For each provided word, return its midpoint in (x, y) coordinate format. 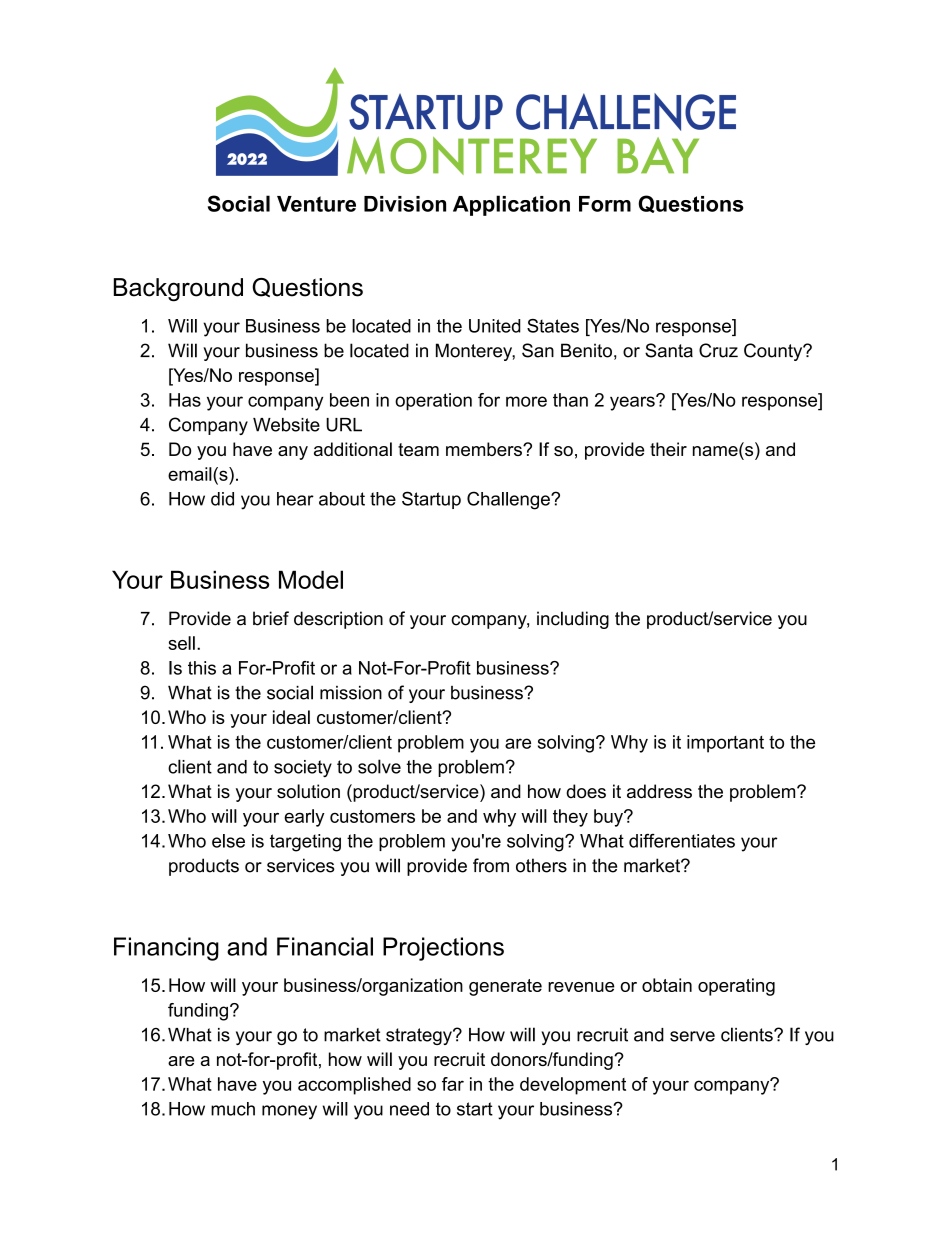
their (668, 449)
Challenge (509, 500)
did (222, 499)
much (233, 1109)
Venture (316, 204)
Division (405, 204)
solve (379, 766)
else (228, 841)
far (453, 1084)
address (659, 791)
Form (605, 204)
